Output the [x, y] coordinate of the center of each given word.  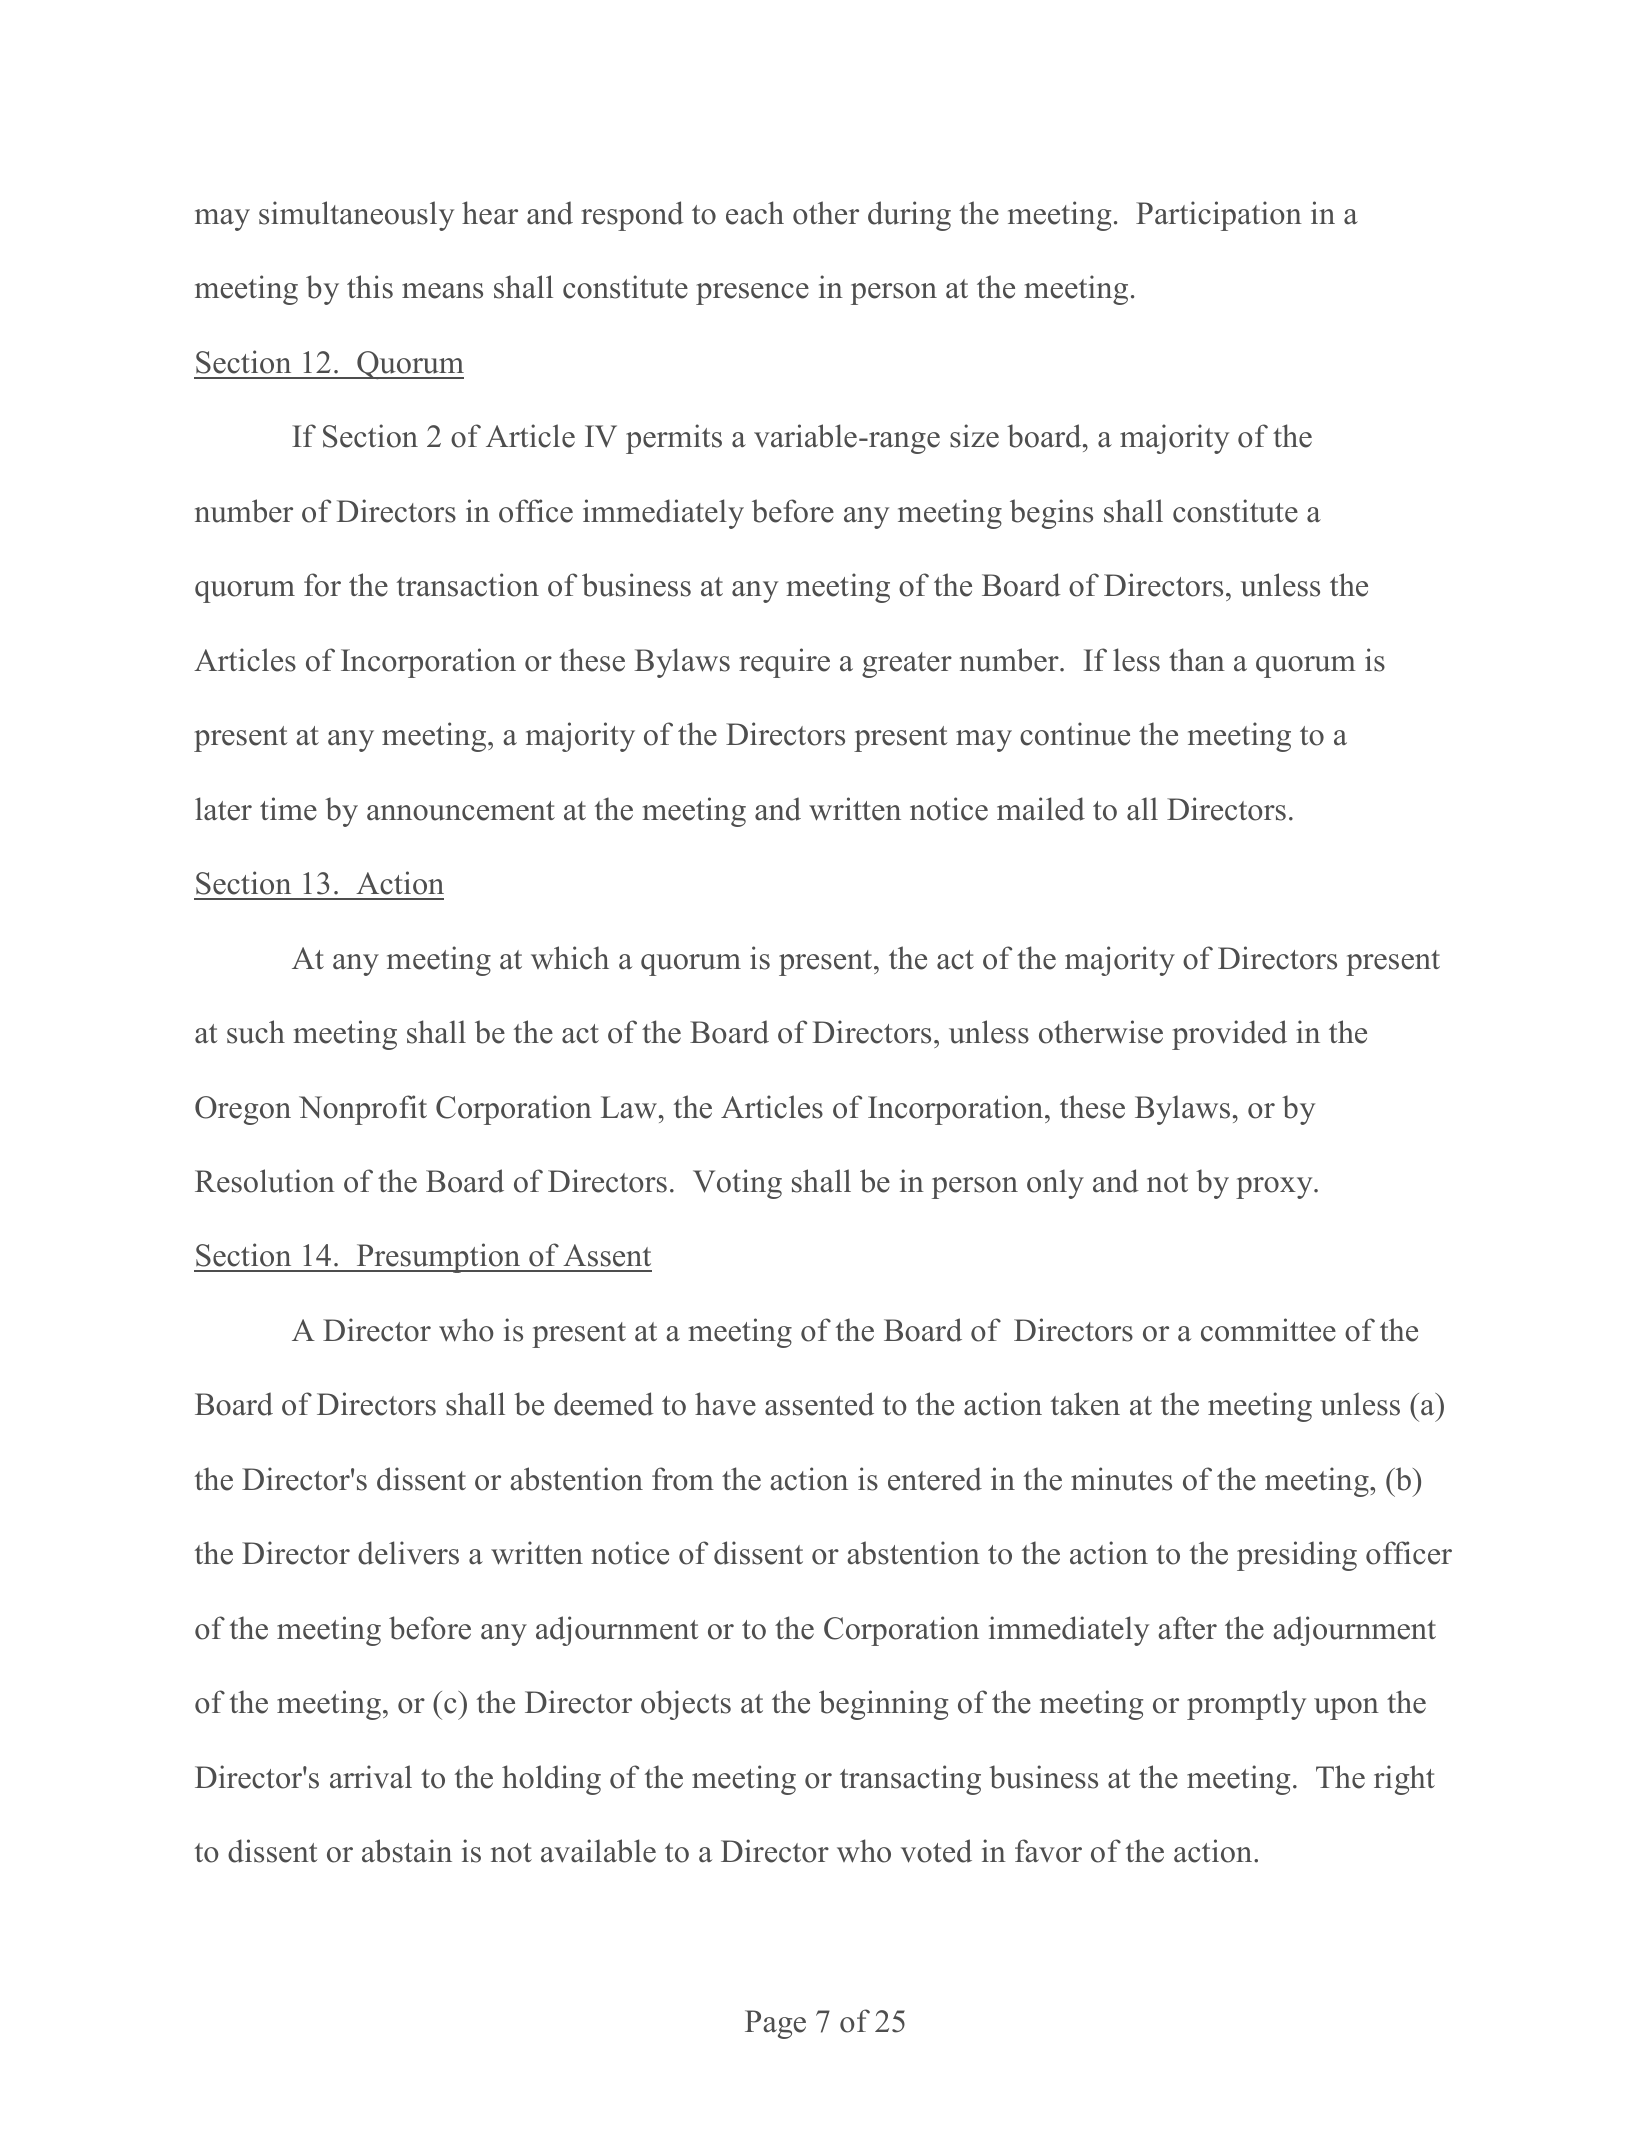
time [288, 809]
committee [1268, 1330]
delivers [408, 1553]
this [370, 287]
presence [752, 294]
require [784, 663]
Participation [1219, 216]
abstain [407, 1851]
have [725, 1404]
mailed [1041, 809]
